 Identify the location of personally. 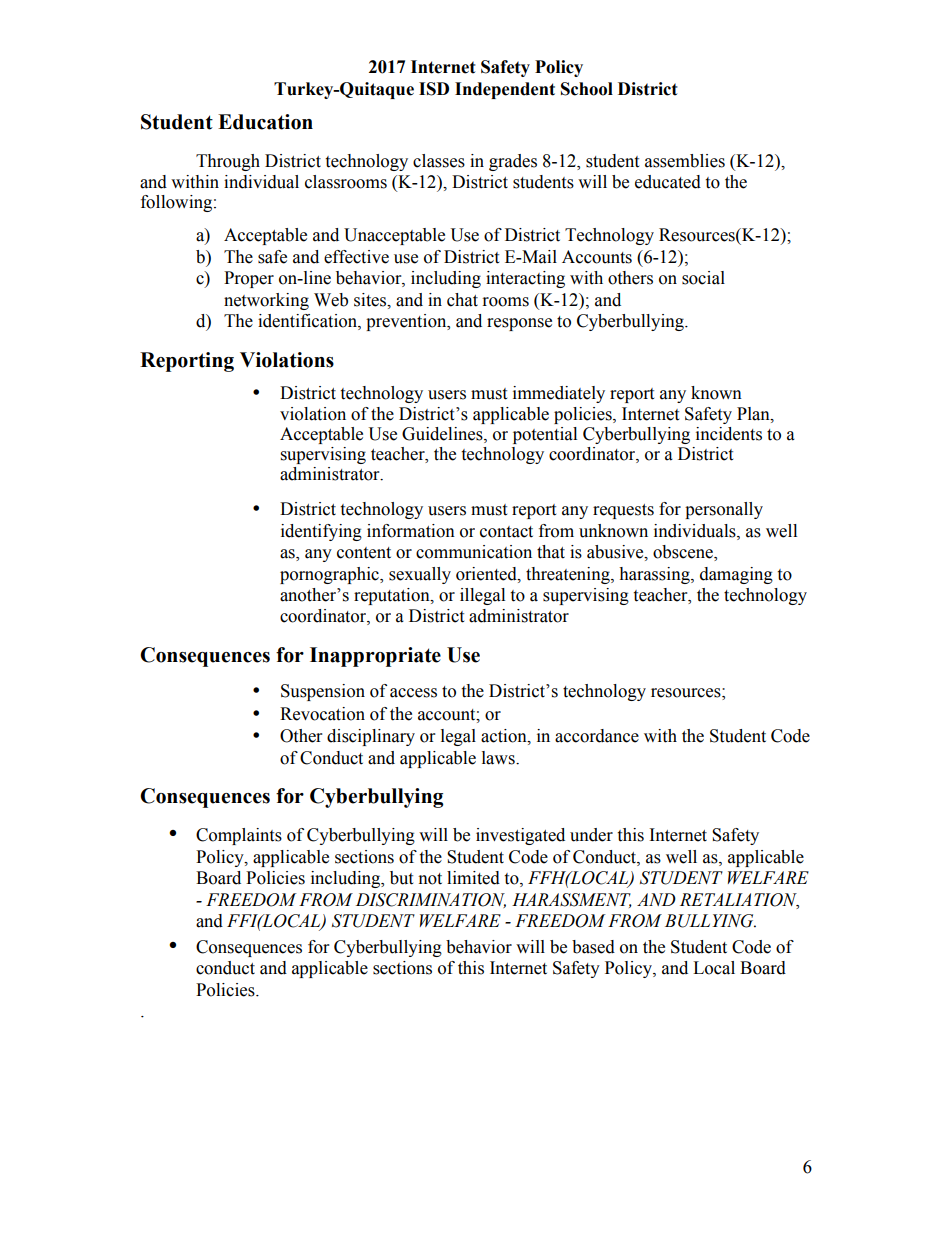
(724, 510).
